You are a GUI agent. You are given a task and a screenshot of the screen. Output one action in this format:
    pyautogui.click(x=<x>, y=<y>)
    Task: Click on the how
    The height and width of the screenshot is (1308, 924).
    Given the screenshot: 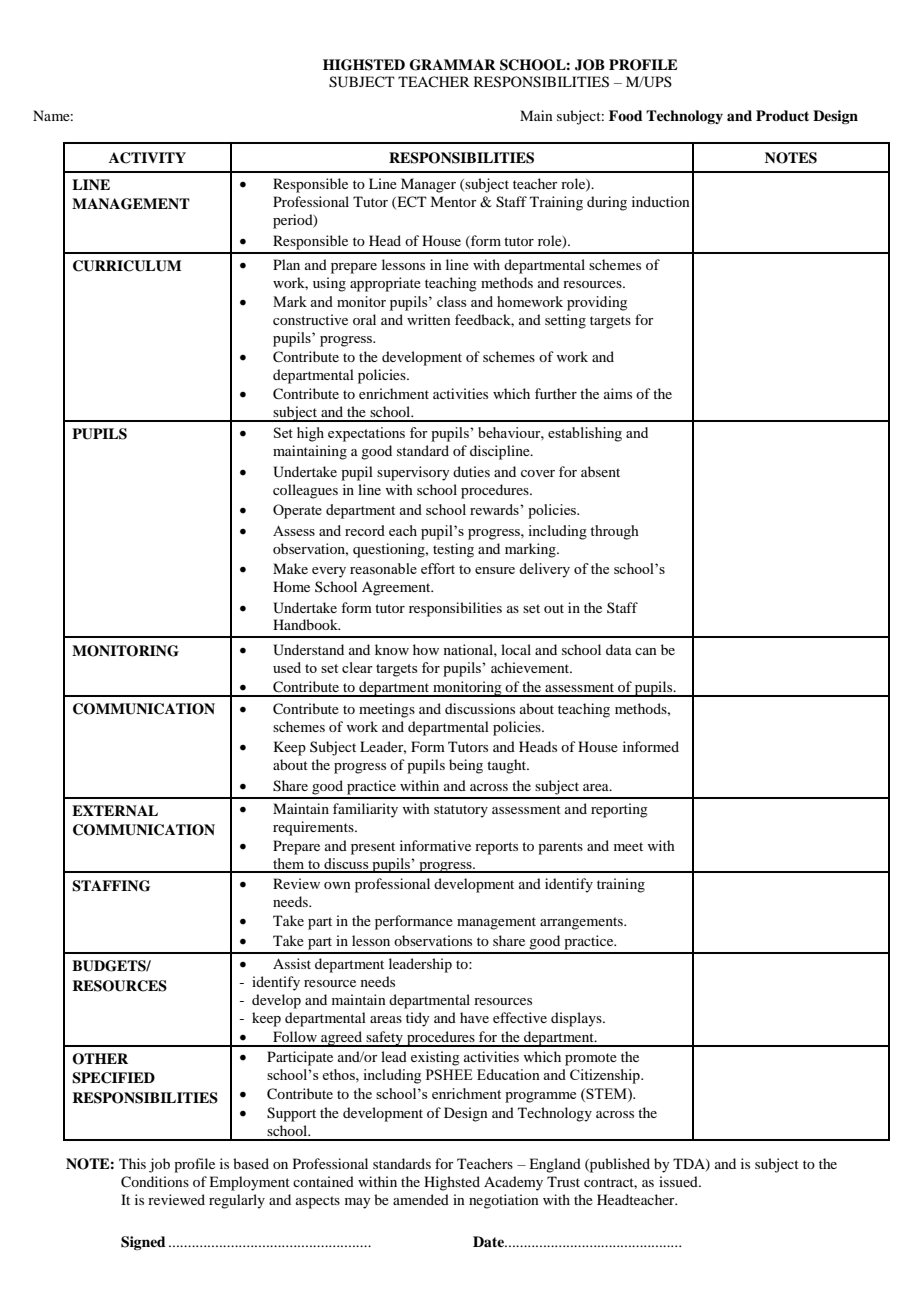 What is the action you would take?
    pyautogui.click(x=426, y=649)
